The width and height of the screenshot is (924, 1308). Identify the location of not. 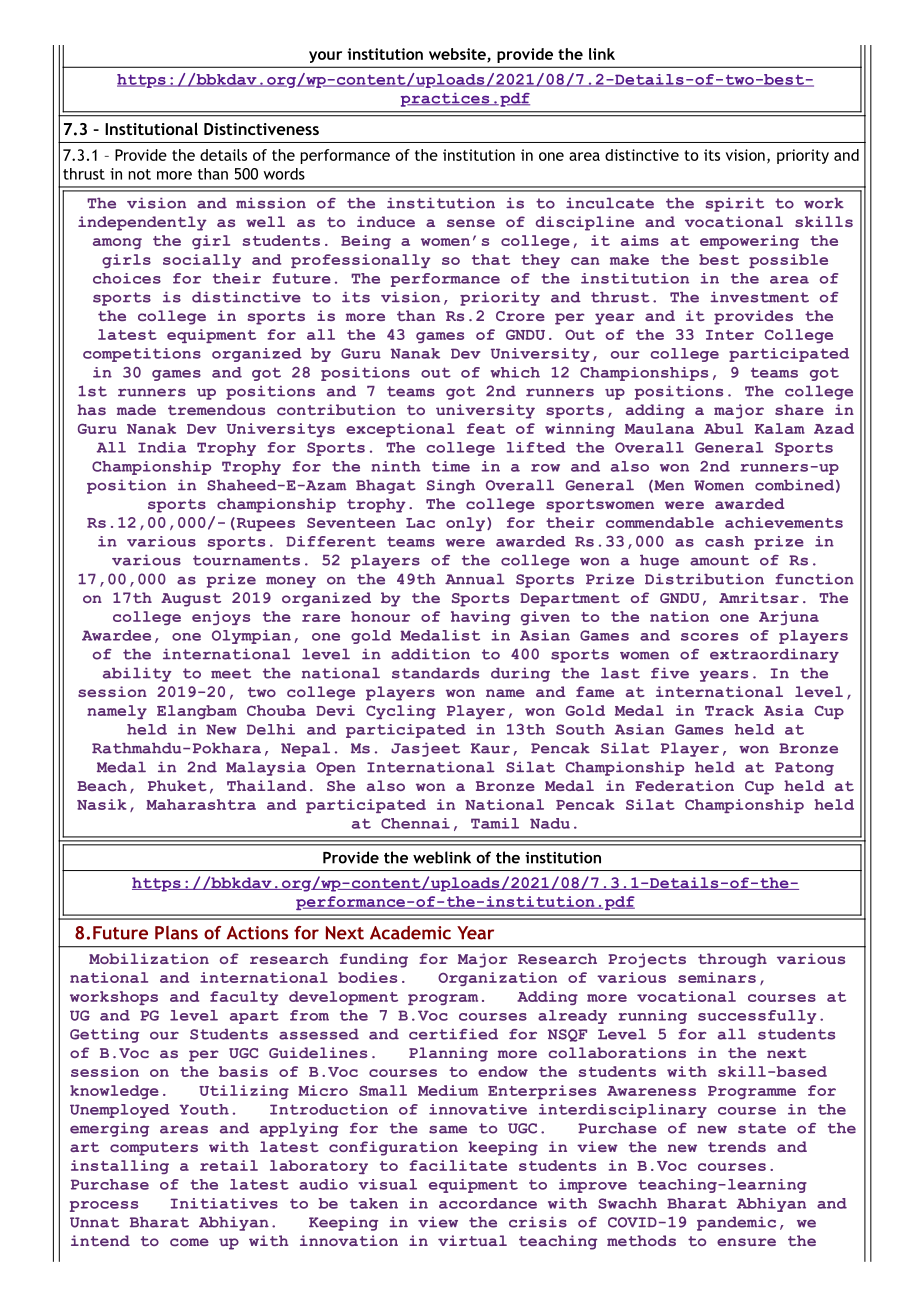
(139, 174).
